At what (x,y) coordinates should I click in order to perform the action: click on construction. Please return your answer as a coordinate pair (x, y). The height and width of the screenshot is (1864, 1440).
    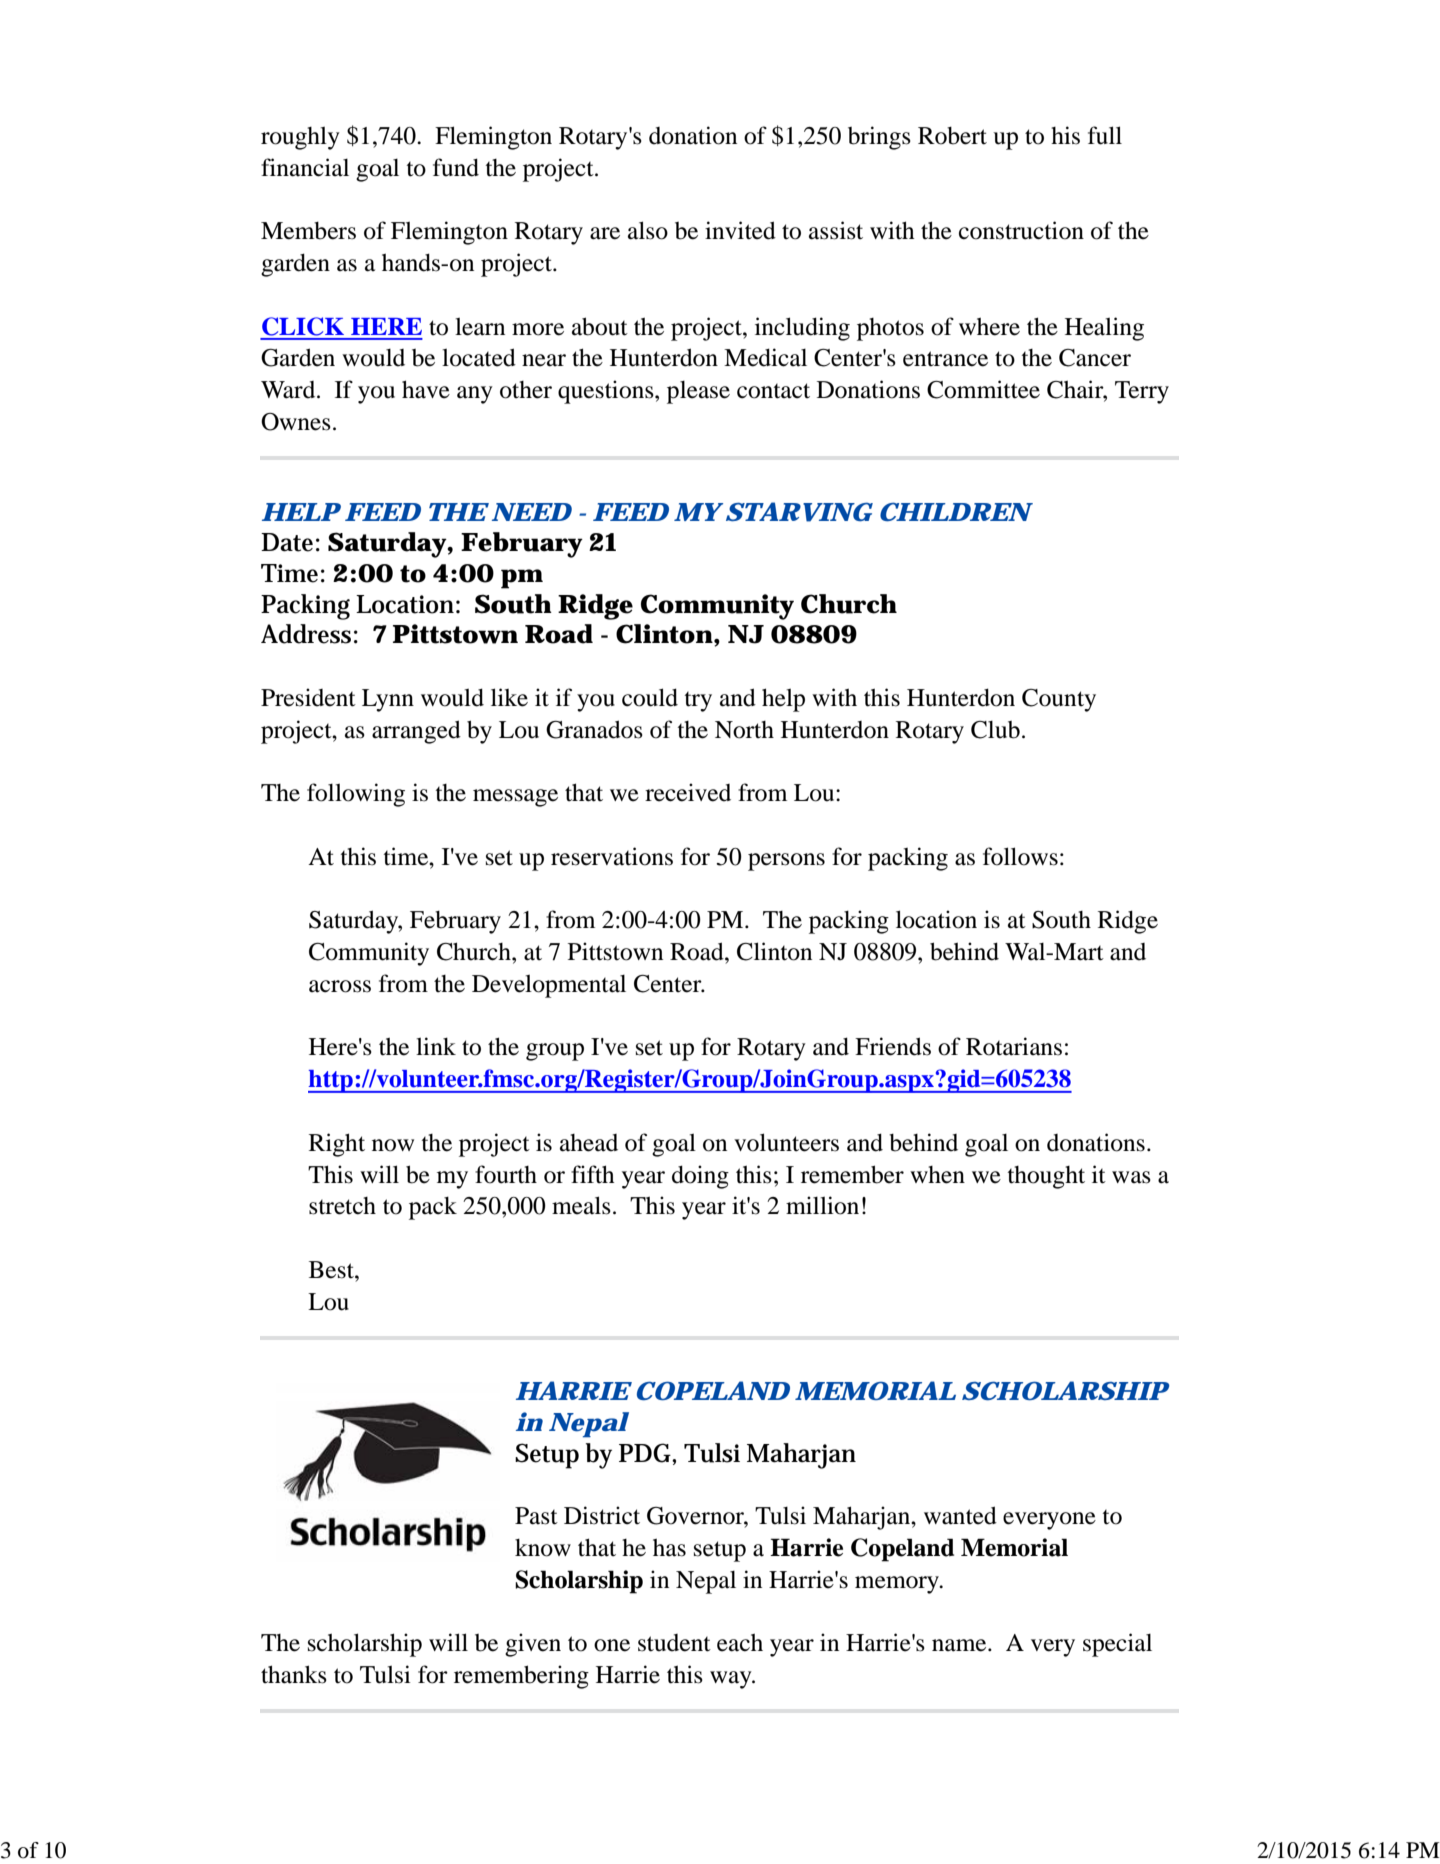
    Looking at the image, I should click on (1021, 230).
